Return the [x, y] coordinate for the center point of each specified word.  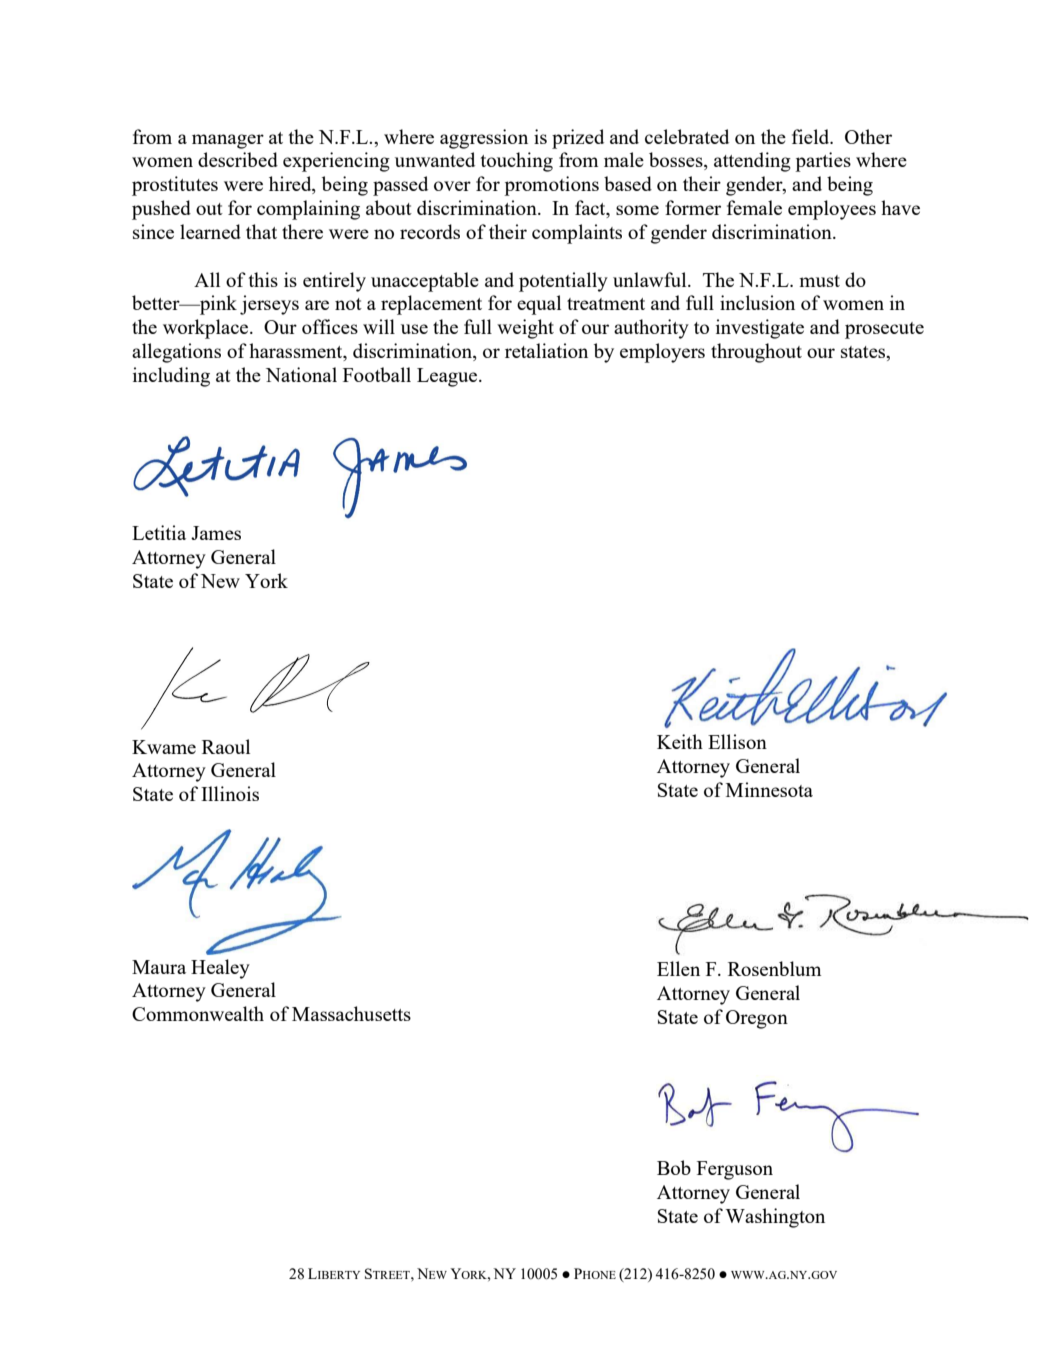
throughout [756, 353]
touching [516, 162]
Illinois [230, 793]
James [216, 533]
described [238, 159]
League [448, 377]
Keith [680, 741]
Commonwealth [198, 1013]
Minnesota [769, 789]
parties [823, 162]
